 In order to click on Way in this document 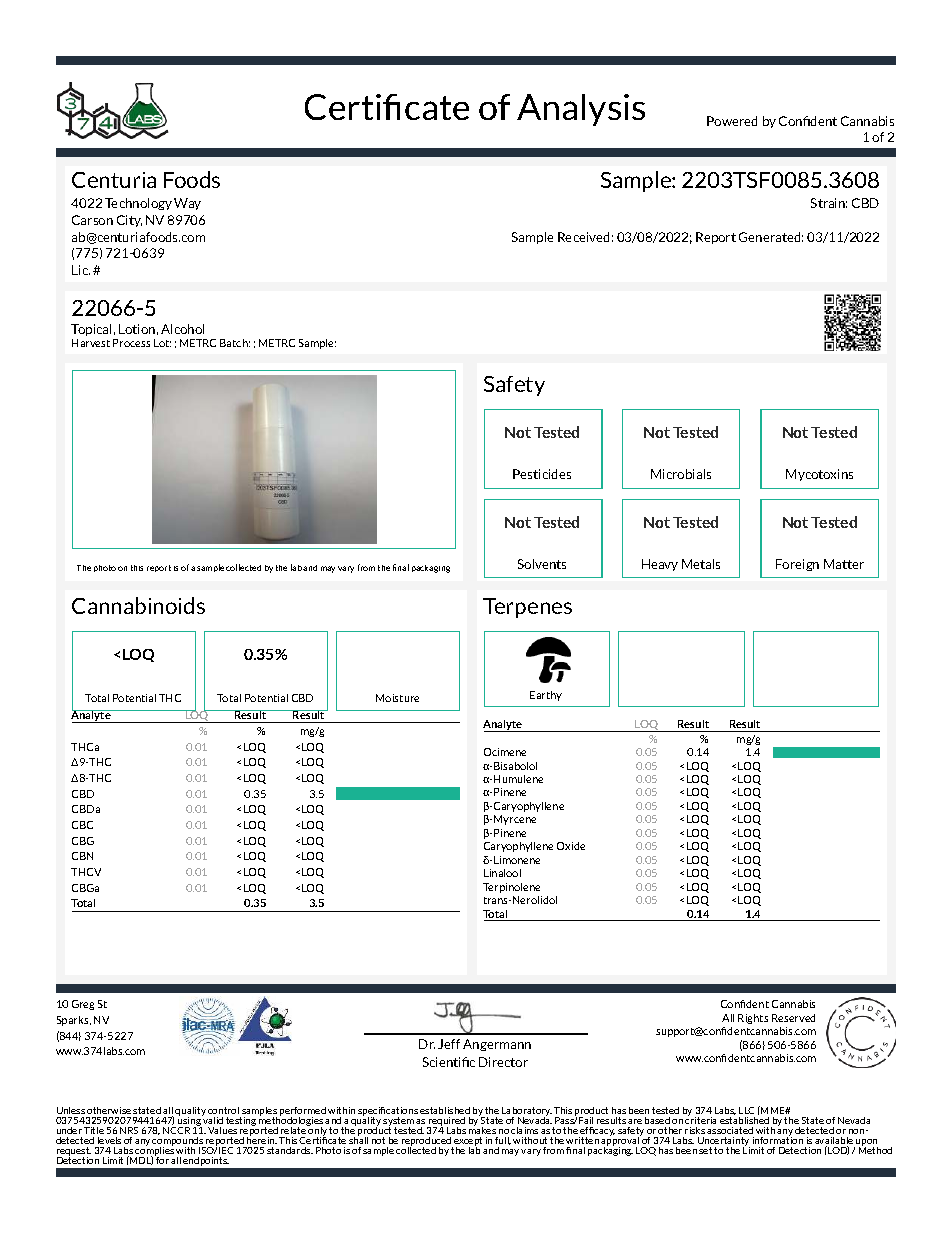, I will do `click(187, 204)`.
